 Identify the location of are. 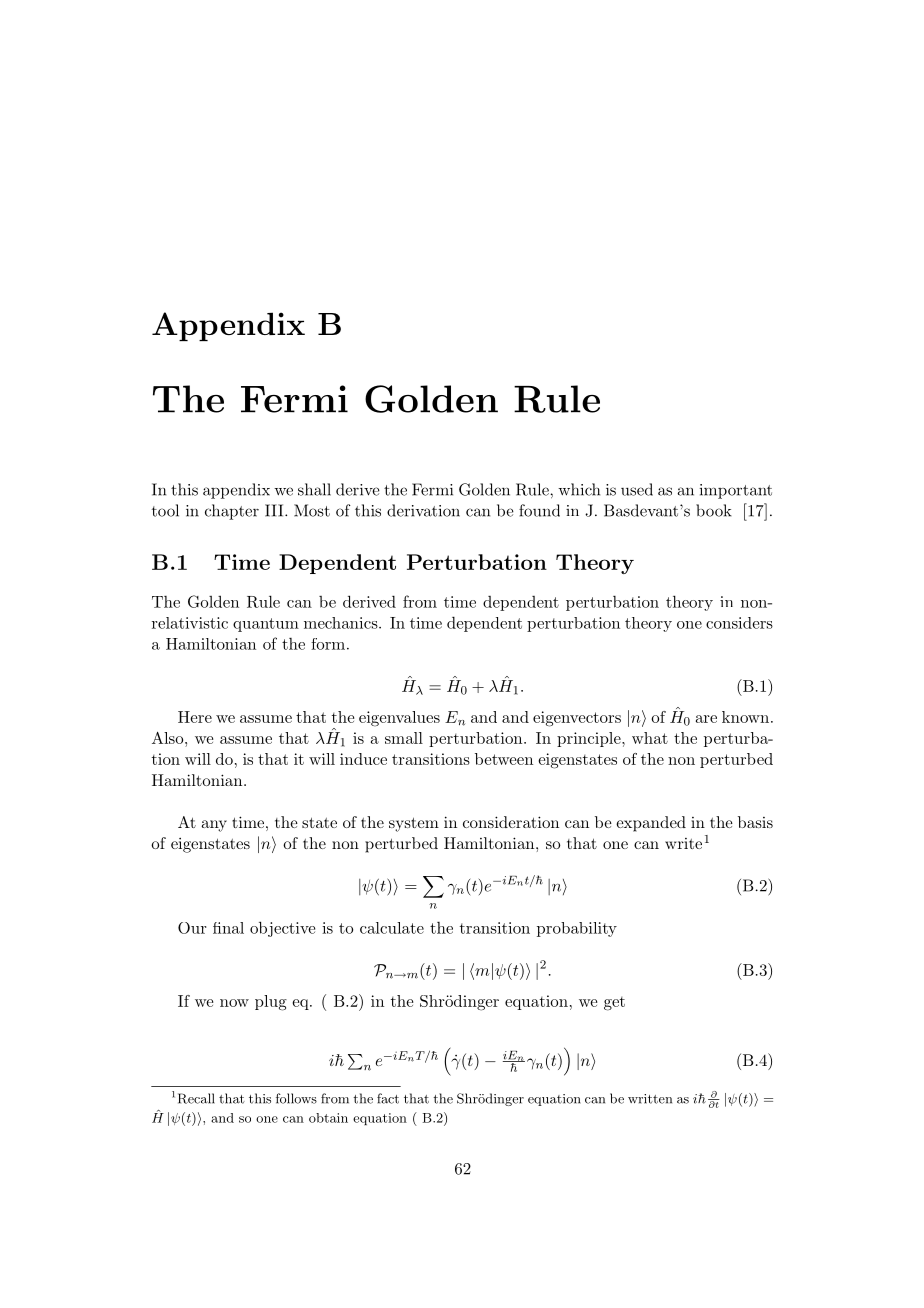
(706, 719).
